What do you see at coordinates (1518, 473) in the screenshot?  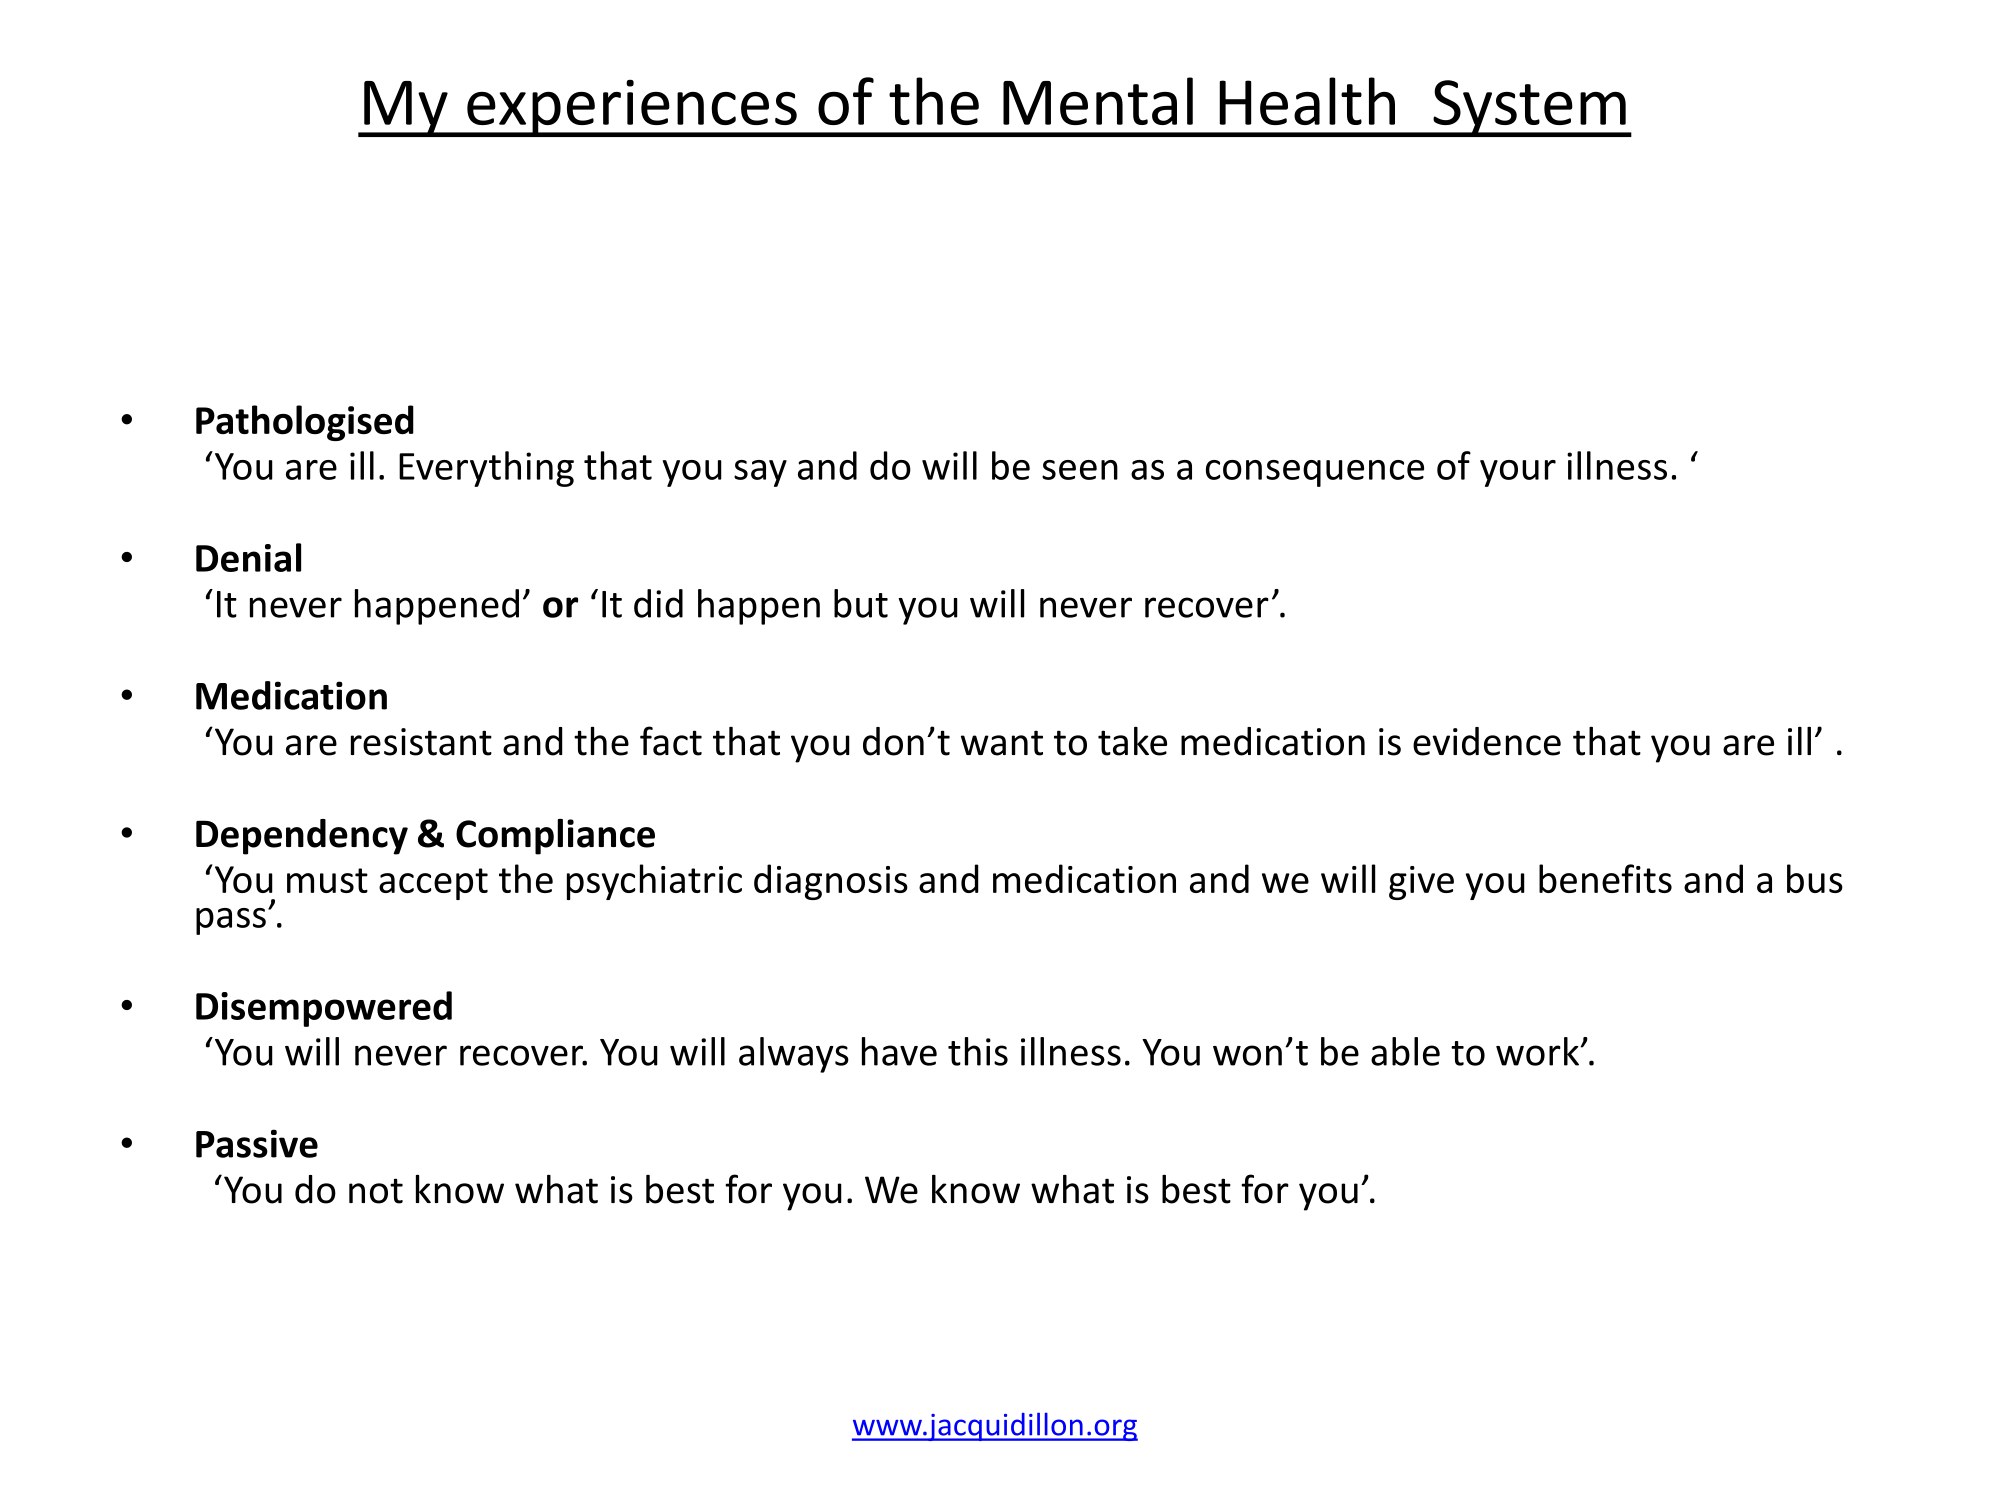 I see `your` at bounding box center [1518, 473].
